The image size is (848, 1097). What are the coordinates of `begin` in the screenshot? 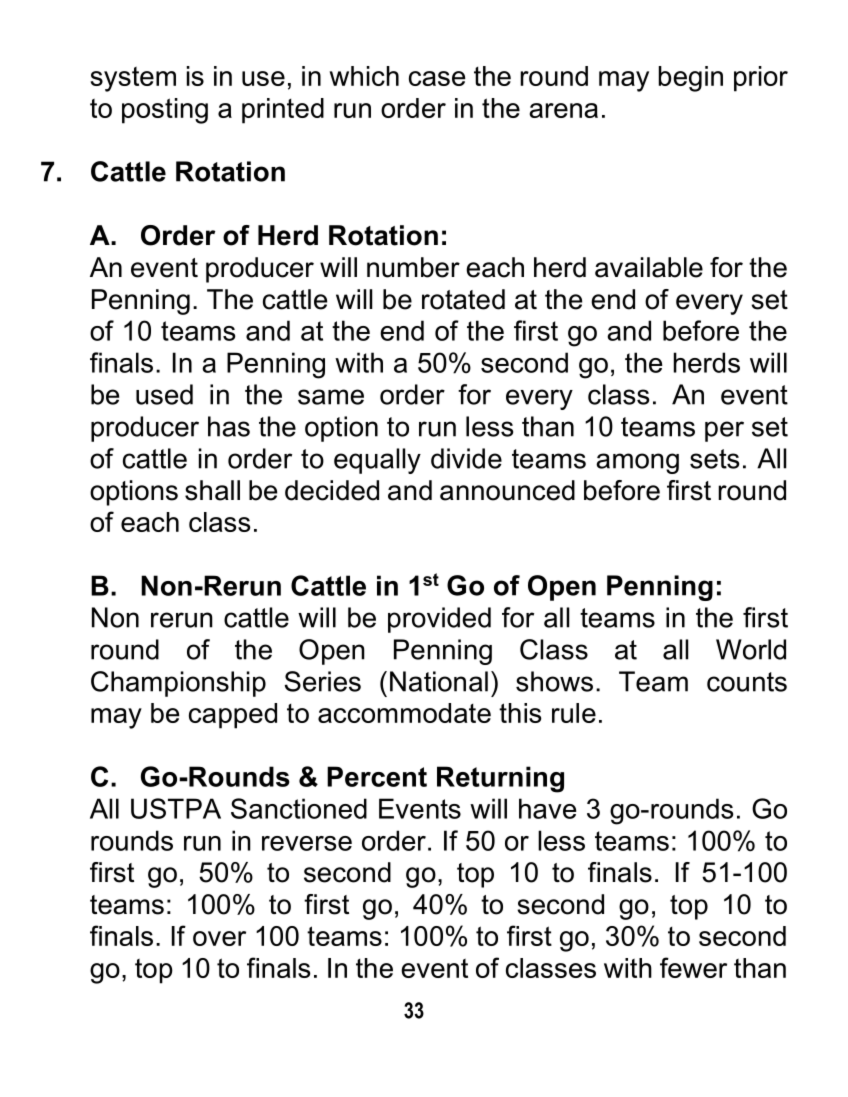 It's located at (691, 79).
